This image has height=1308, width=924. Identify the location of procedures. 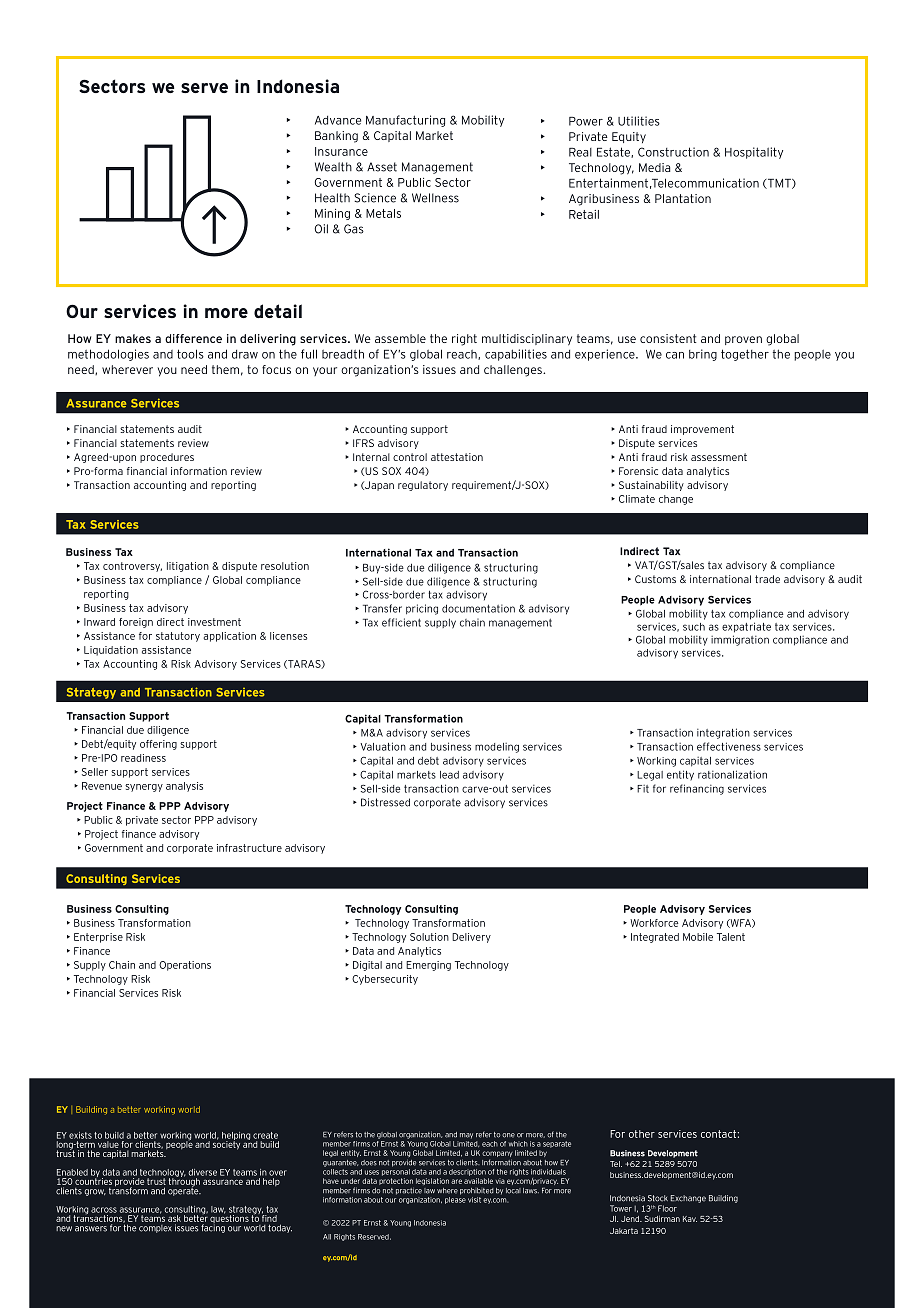
(167, 458).
